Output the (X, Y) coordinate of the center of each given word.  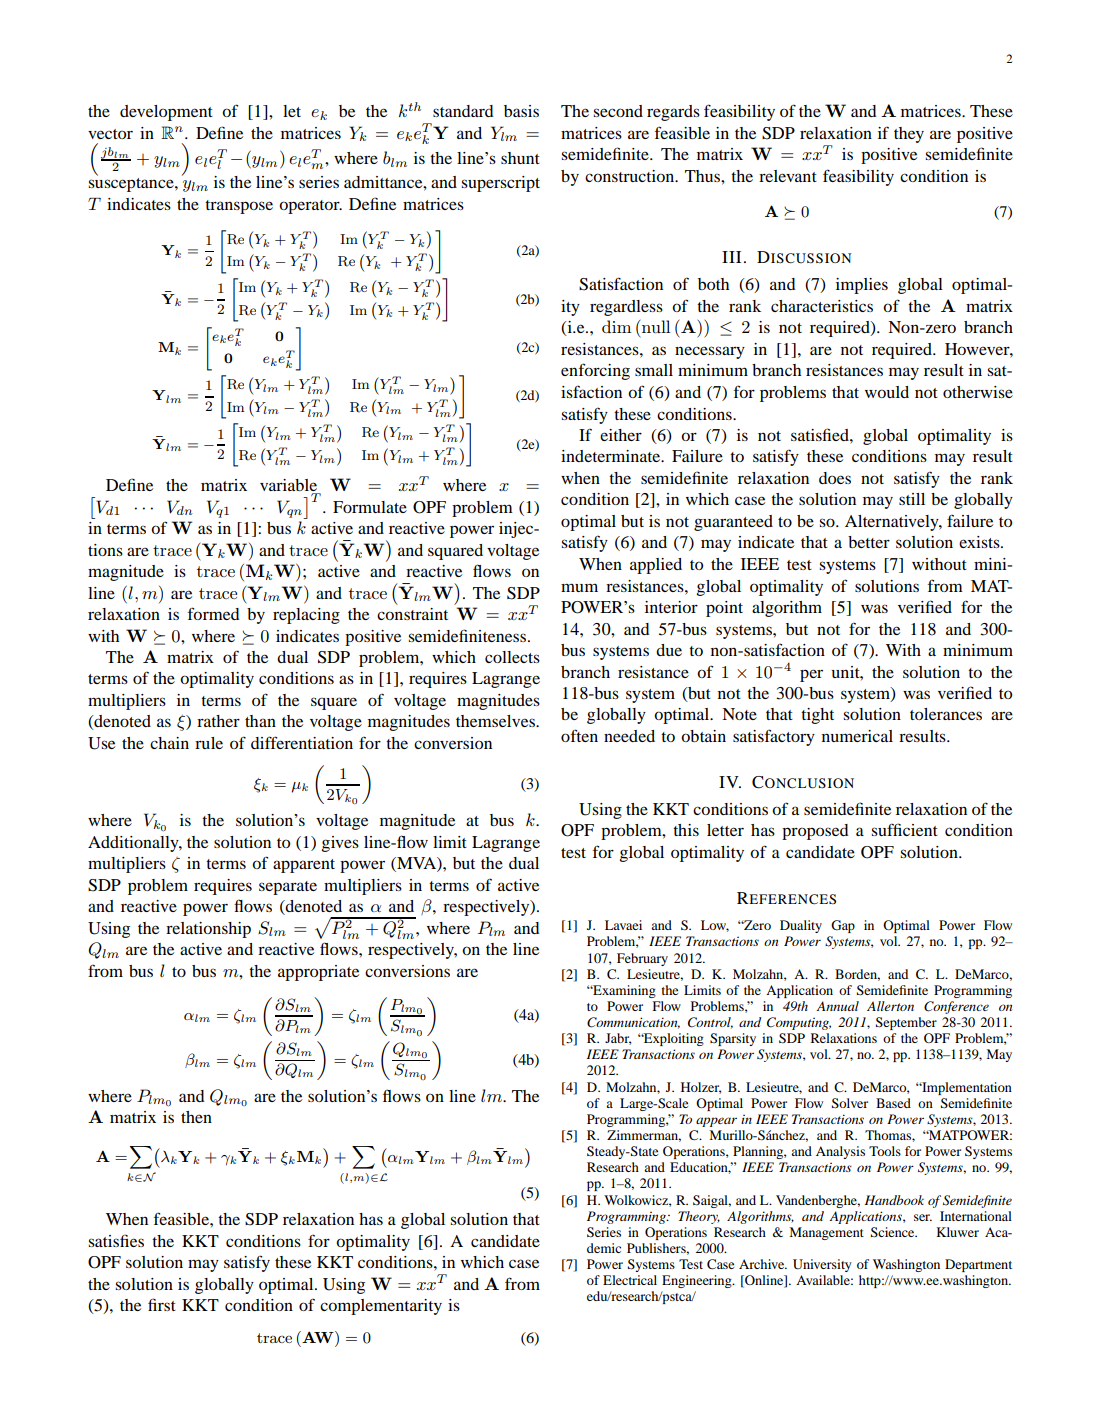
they (909, 135)
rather (218, 721)
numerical (857, 736)
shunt (520, 158)
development (166, 113)
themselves (496, 721)
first (162, 1304)
